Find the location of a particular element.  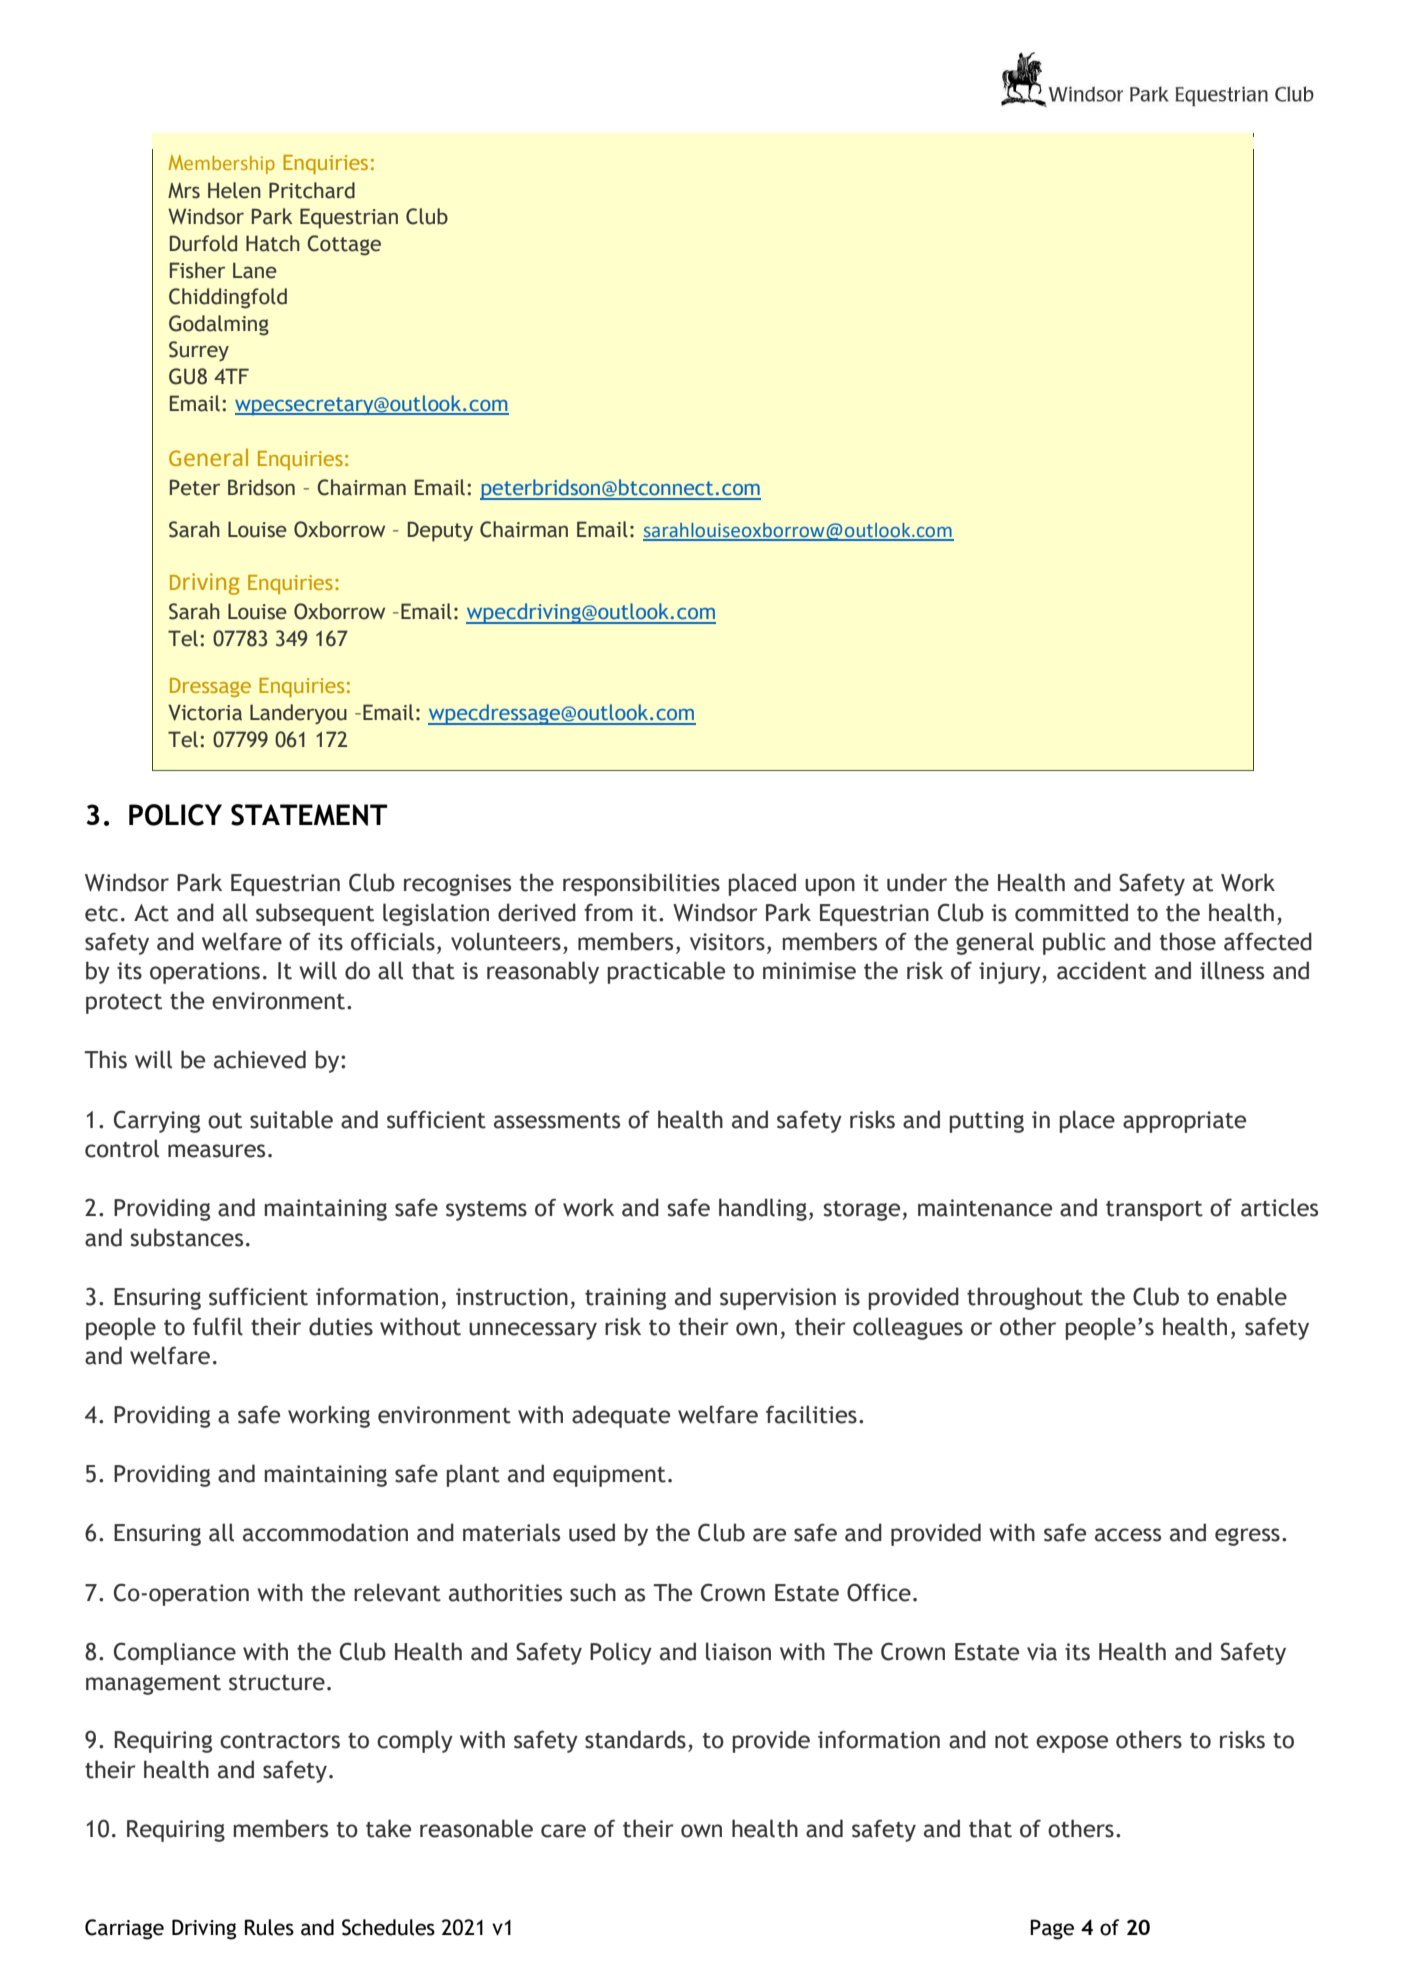

appropriate is located at coordinates (1184, 1122).
